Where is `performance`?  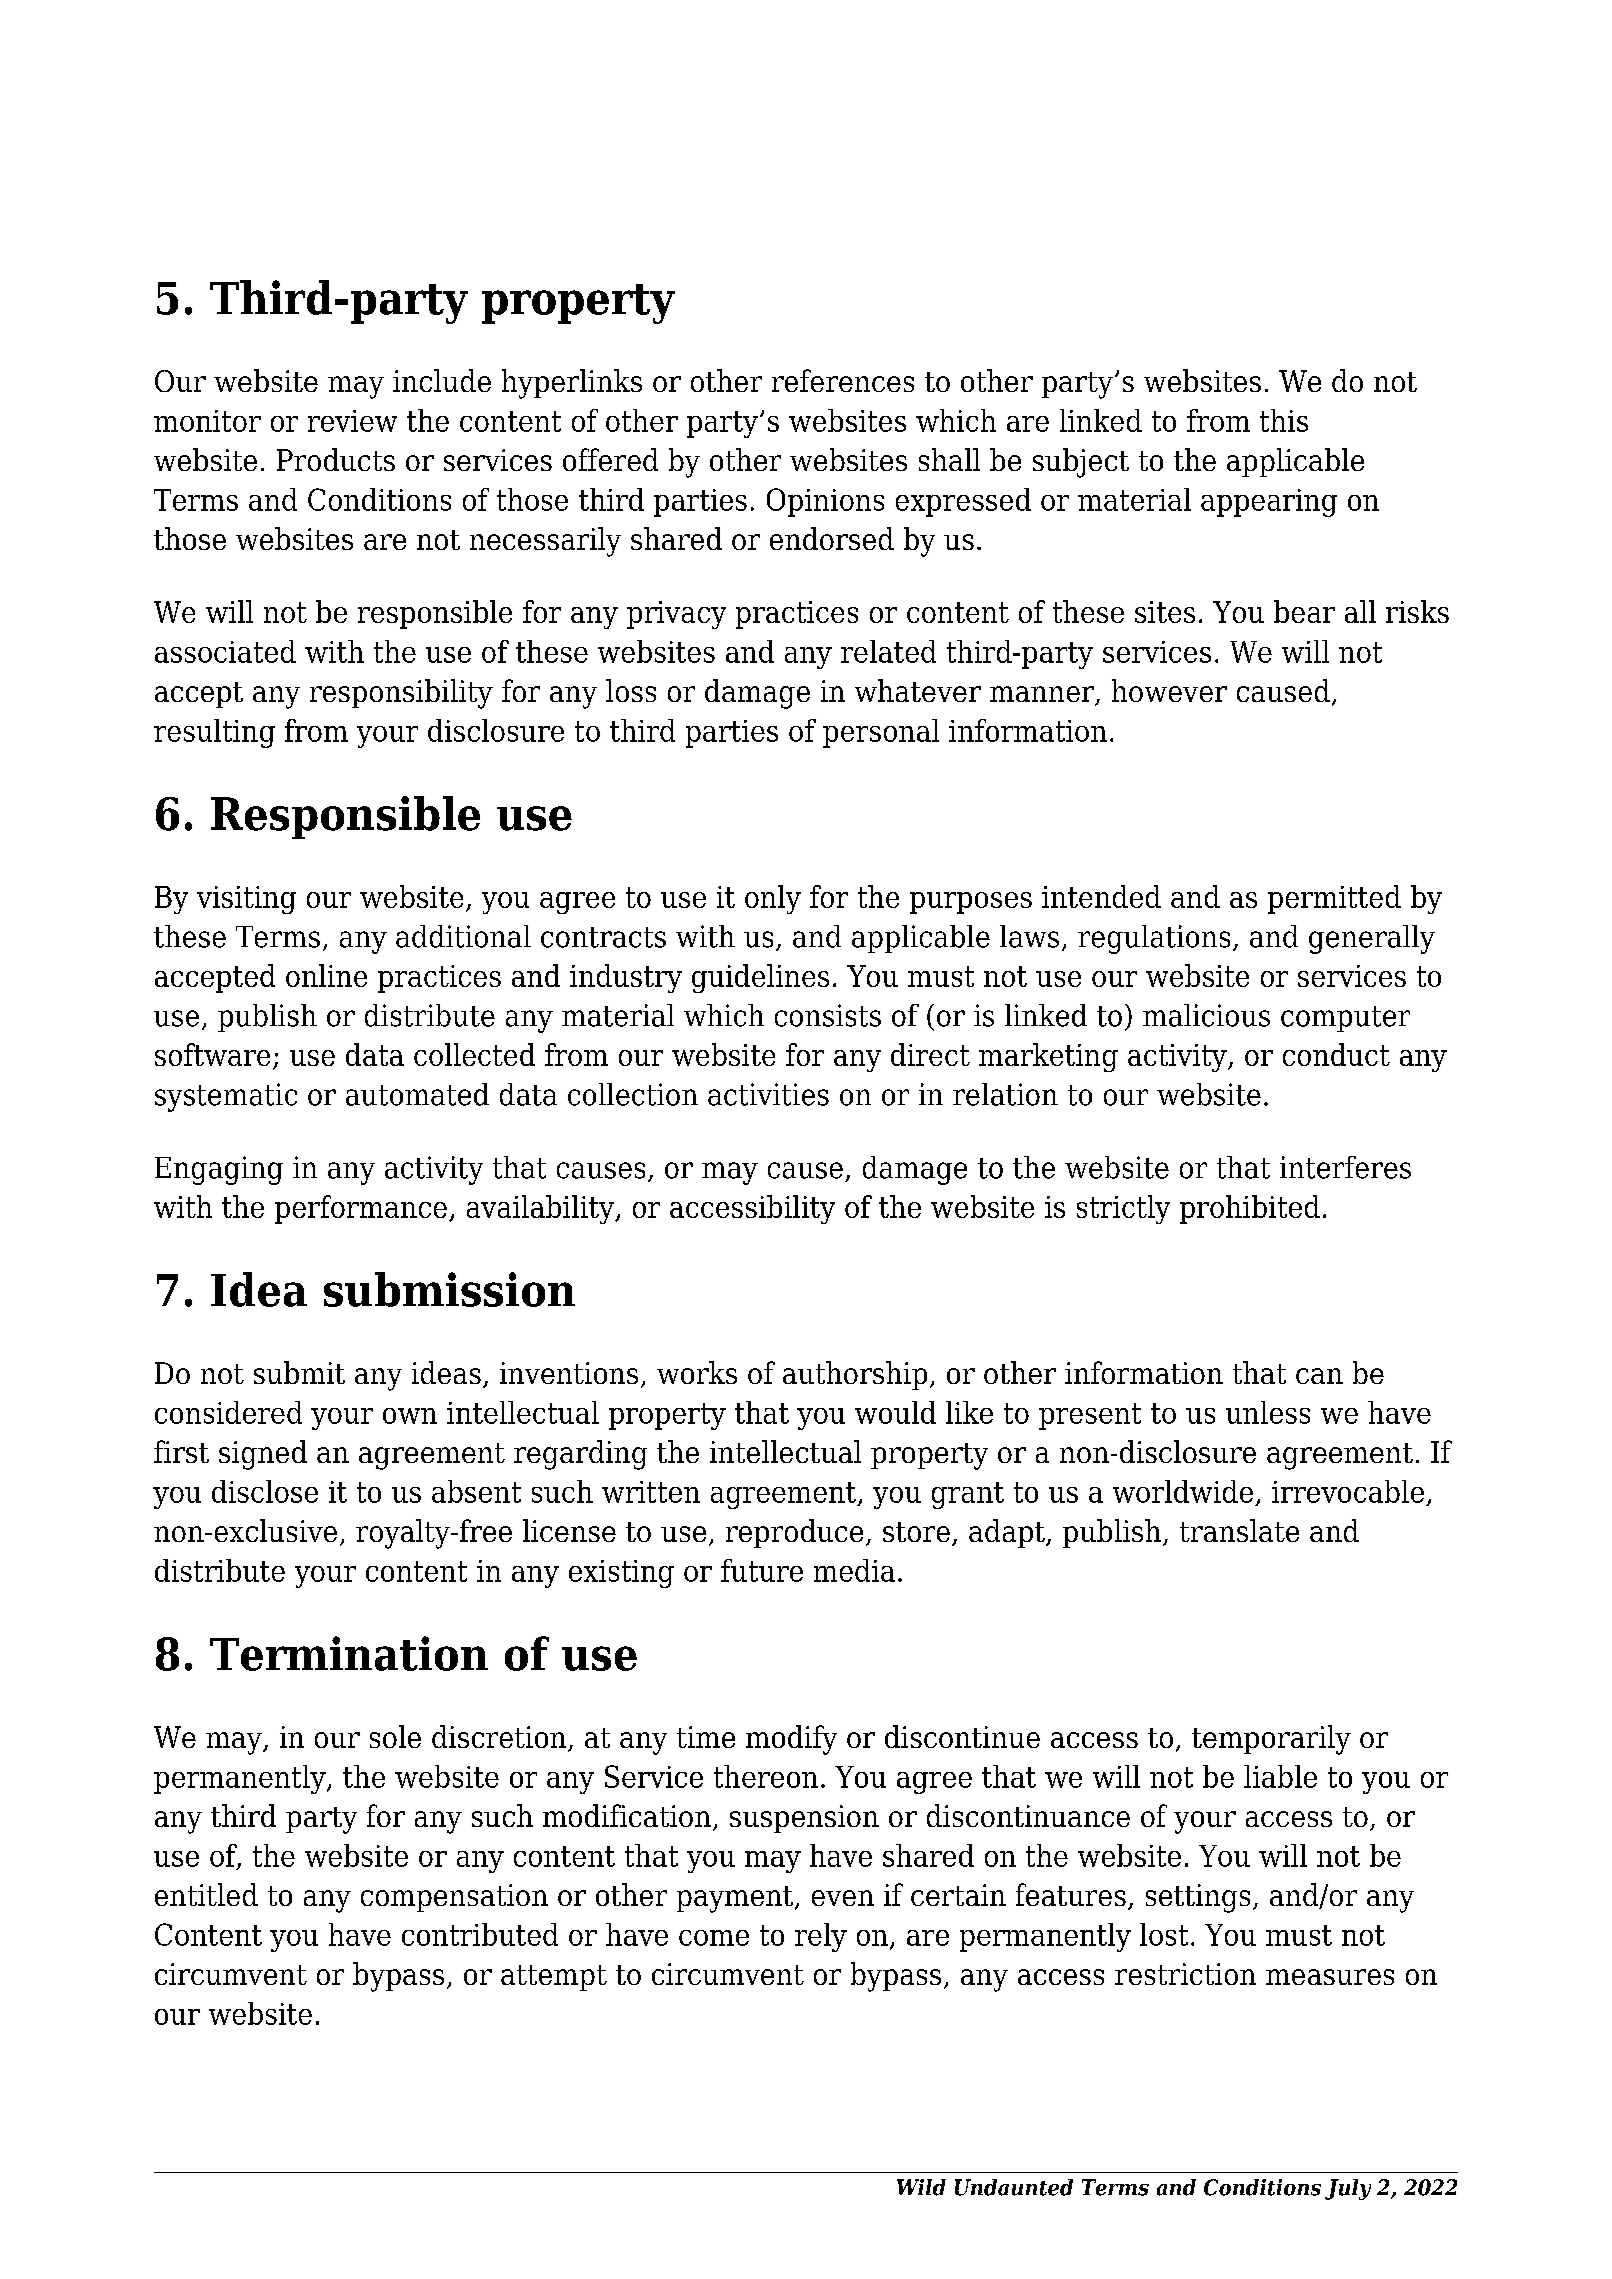 performance is located at coordinates (361, 1209).
